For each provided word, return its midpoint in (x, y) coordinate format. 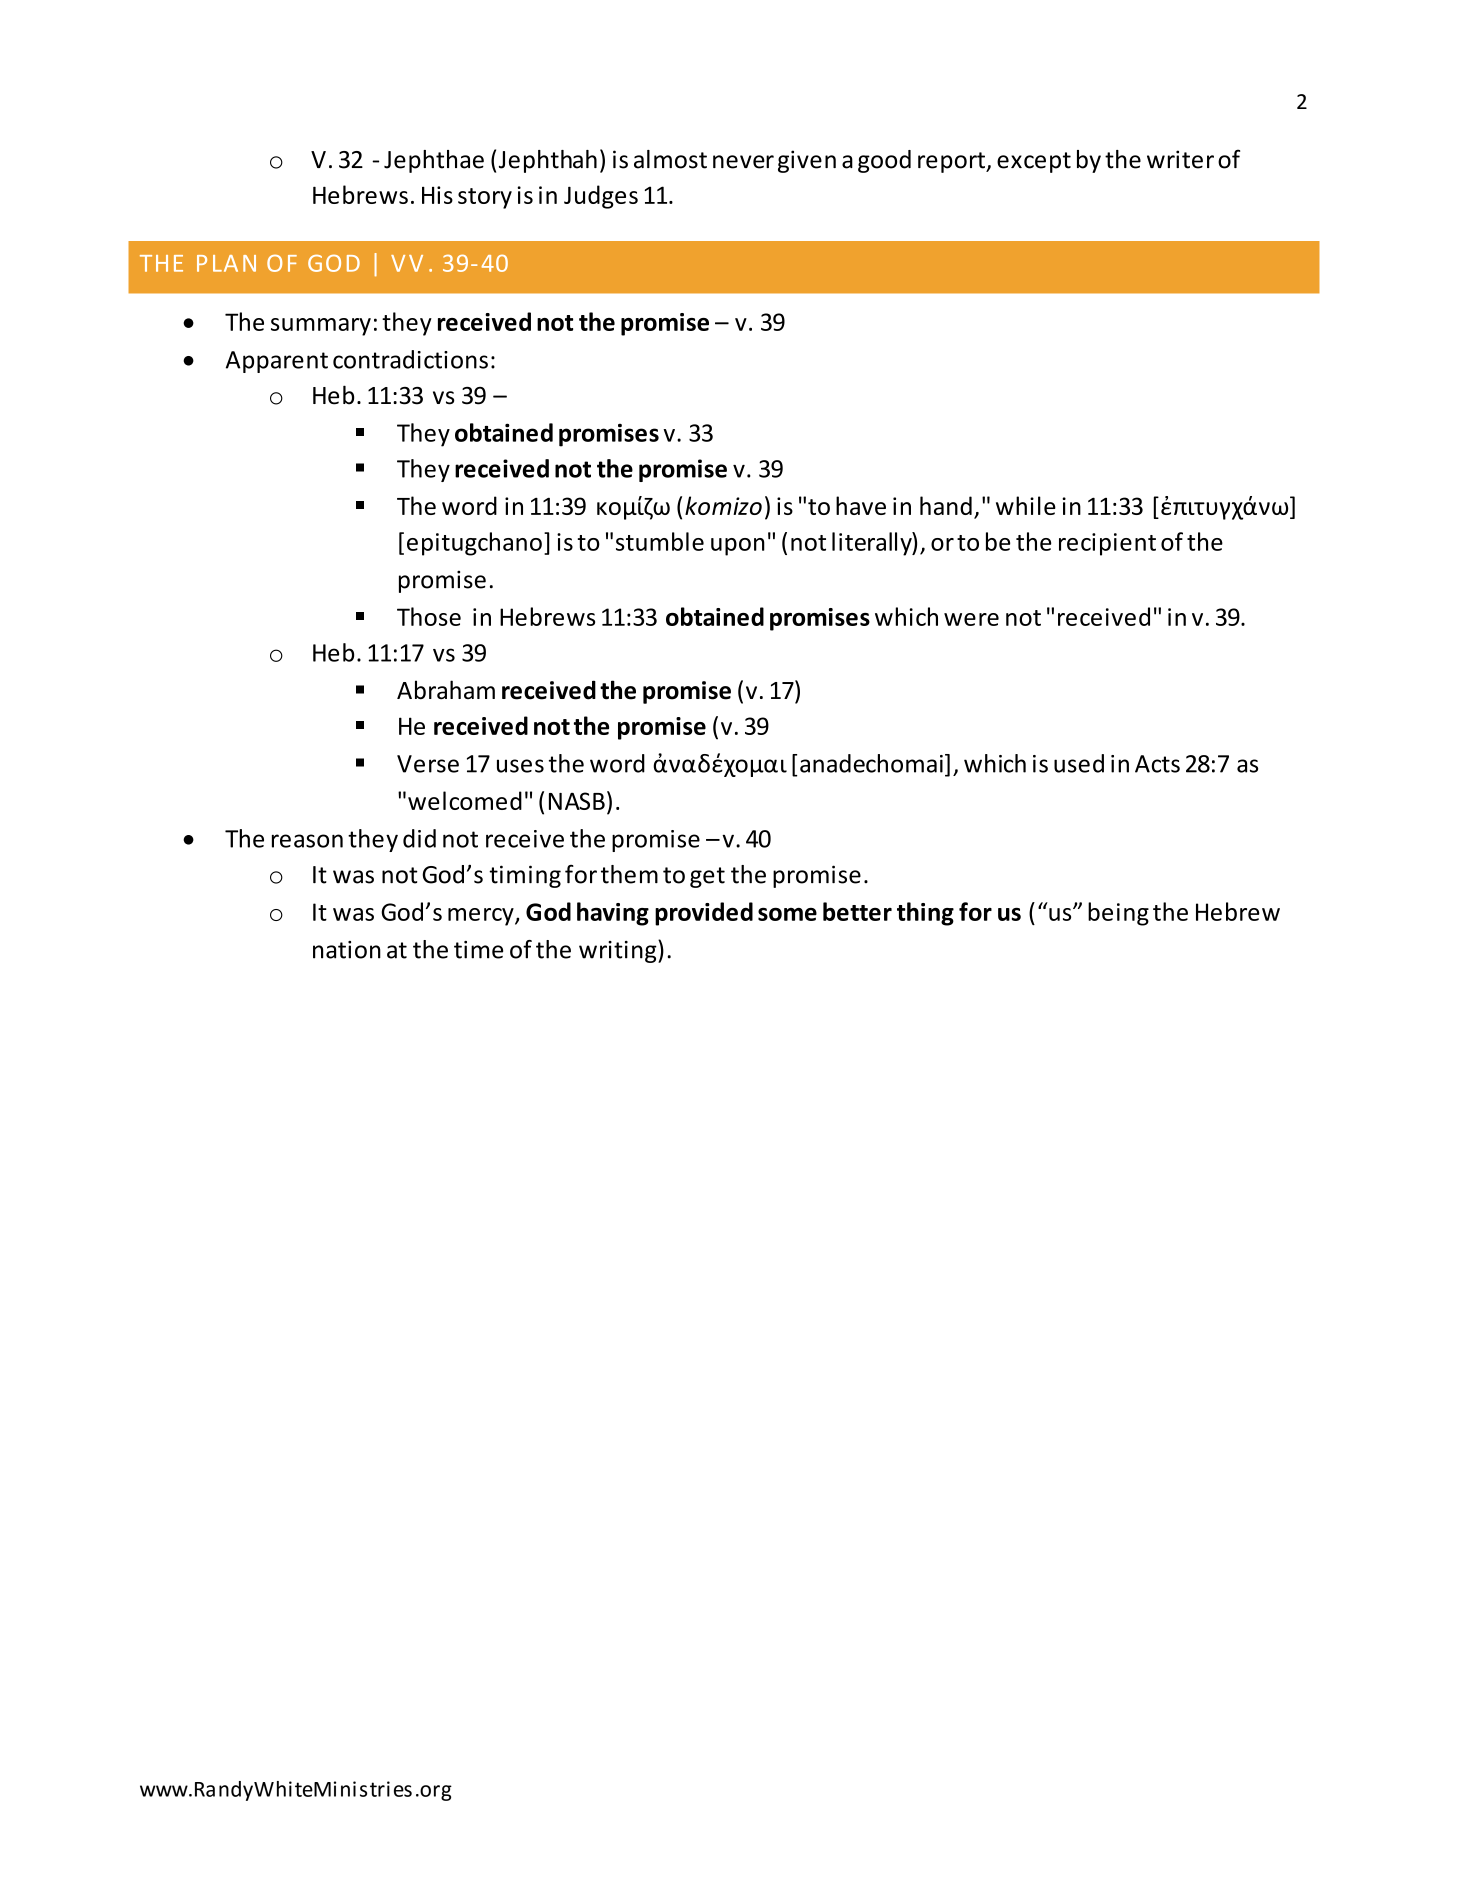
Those (429, 616)
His (437, 195)
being (1118, 914)
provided (704, 914)
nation (347, 950)
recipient (1107, 544)
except (1034, 162)
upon (738, 547)
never (743, 162)
